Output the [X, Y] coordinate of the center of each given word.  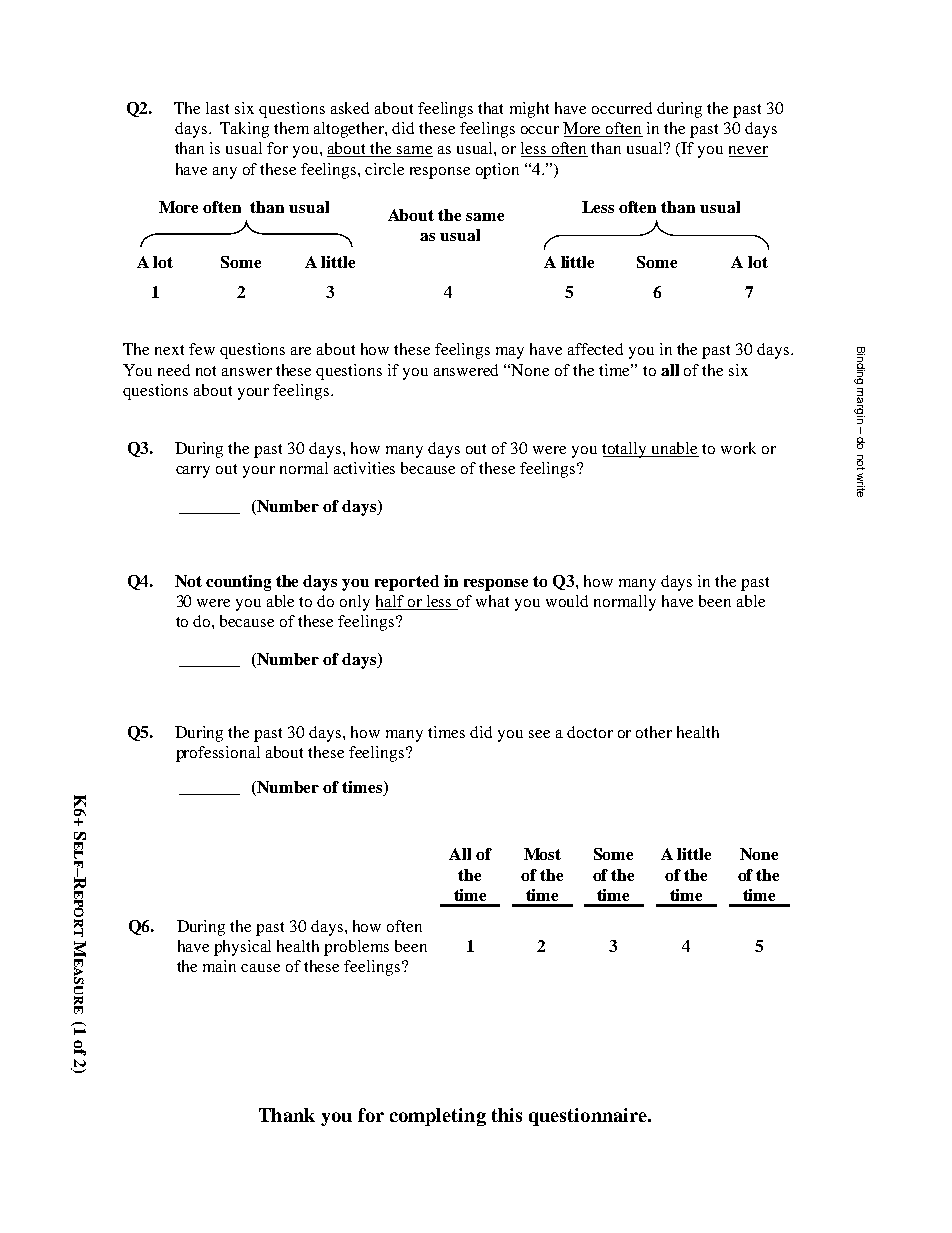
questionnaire [589, 1117]
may [510, 353]
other [654, 732]
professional [218, 754]
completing [438, 1117]
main [219, 966]
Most [542, 854]
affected [595, 349]
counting [238, 583]
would [567, 601]
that [490, 108]
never [748, 151]
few [202, 349]
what [492, 601]
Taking [244, 130]
